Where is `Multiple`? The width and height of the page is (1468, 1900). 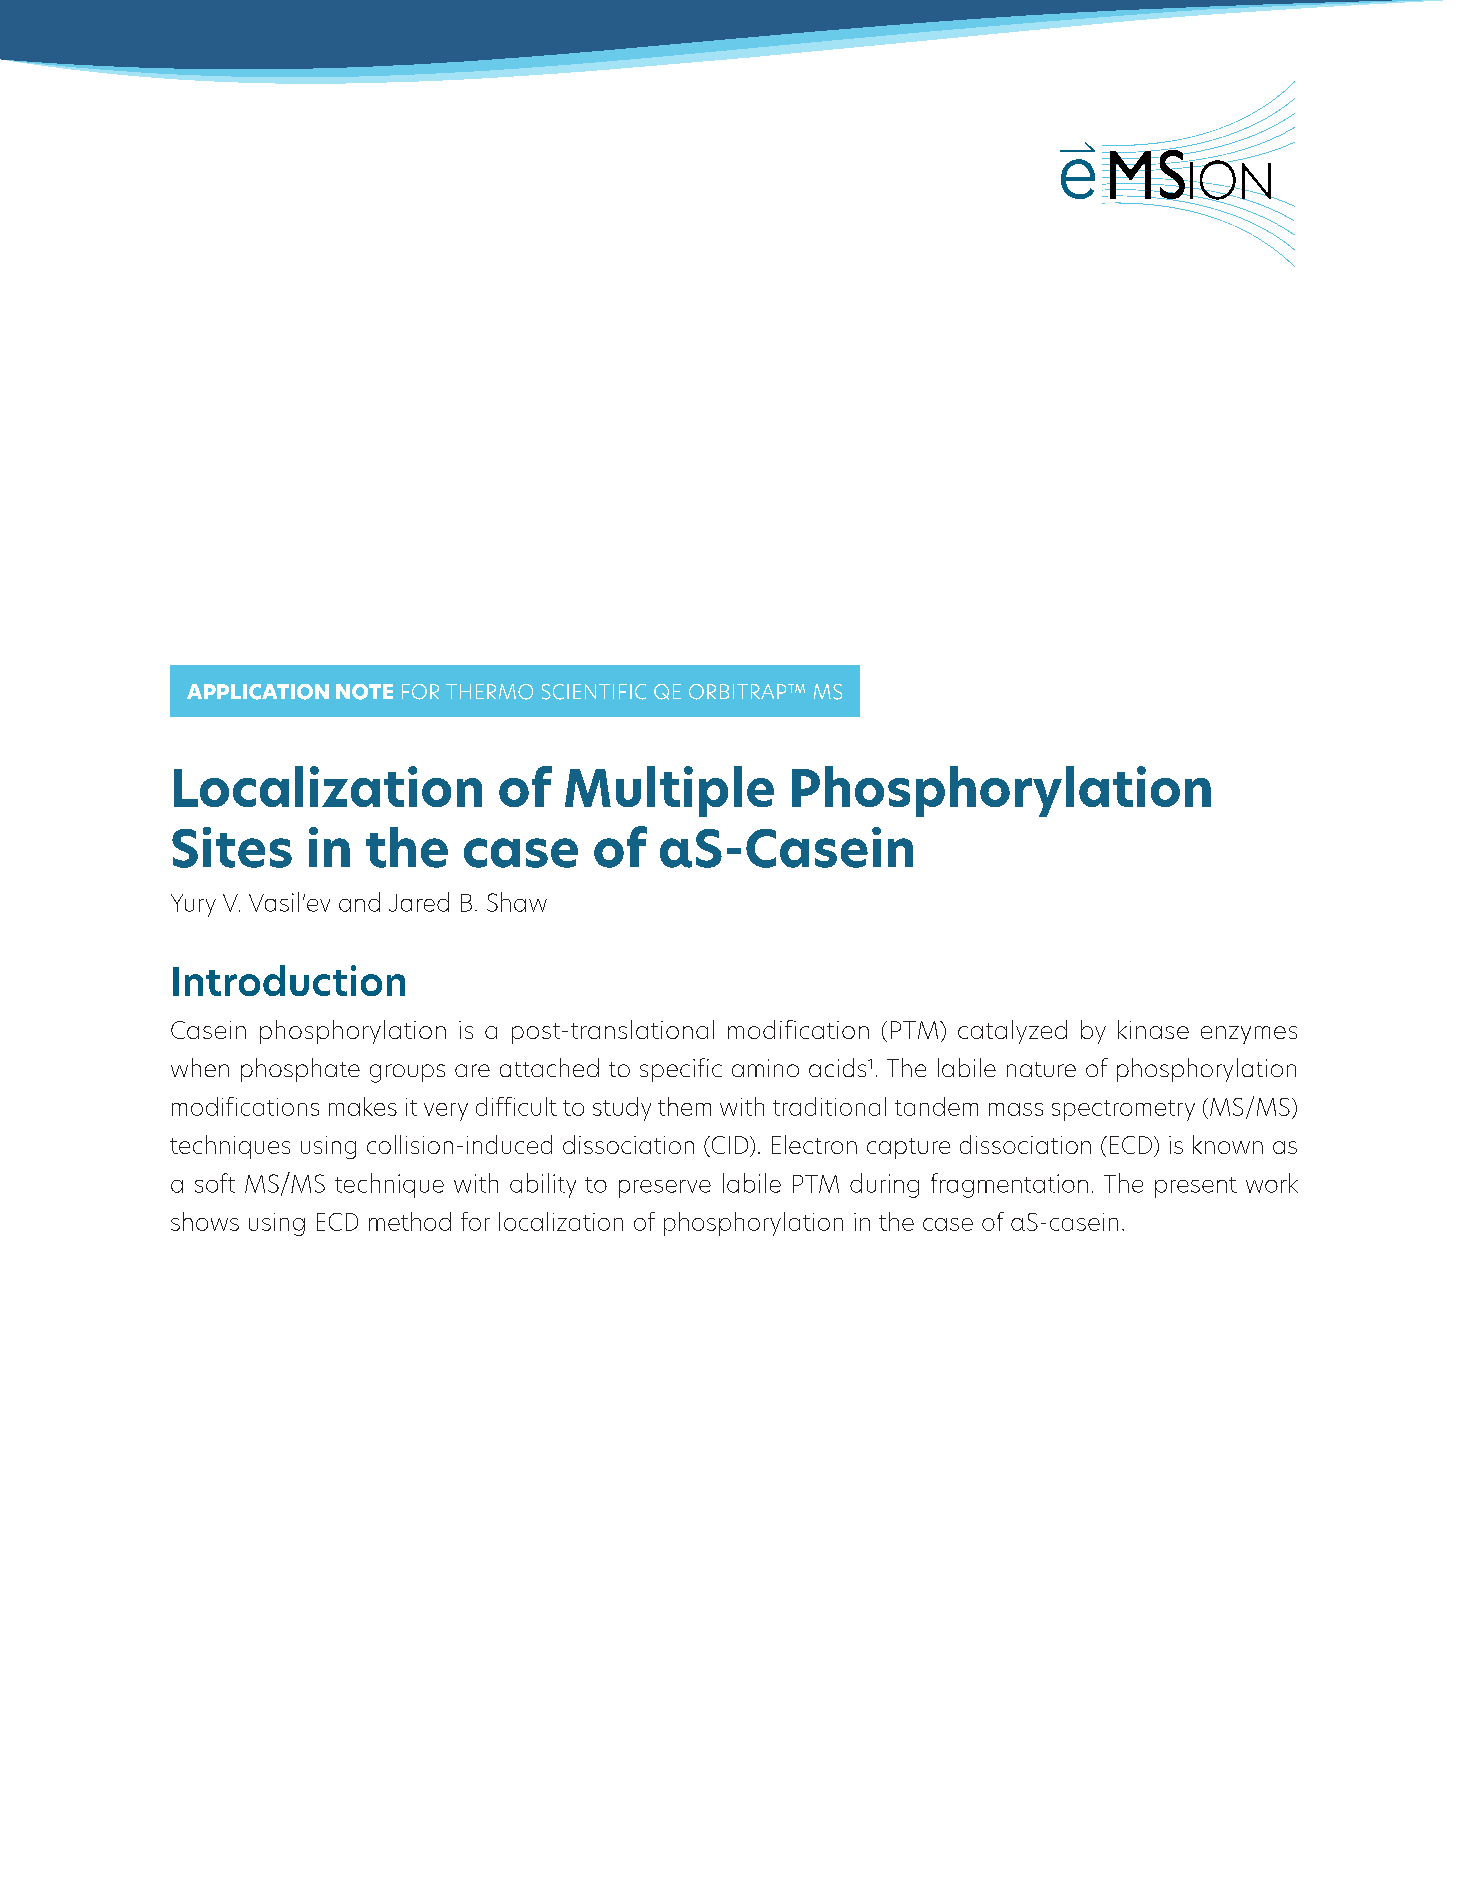 Multiple is located at coordinates (669, 791).
